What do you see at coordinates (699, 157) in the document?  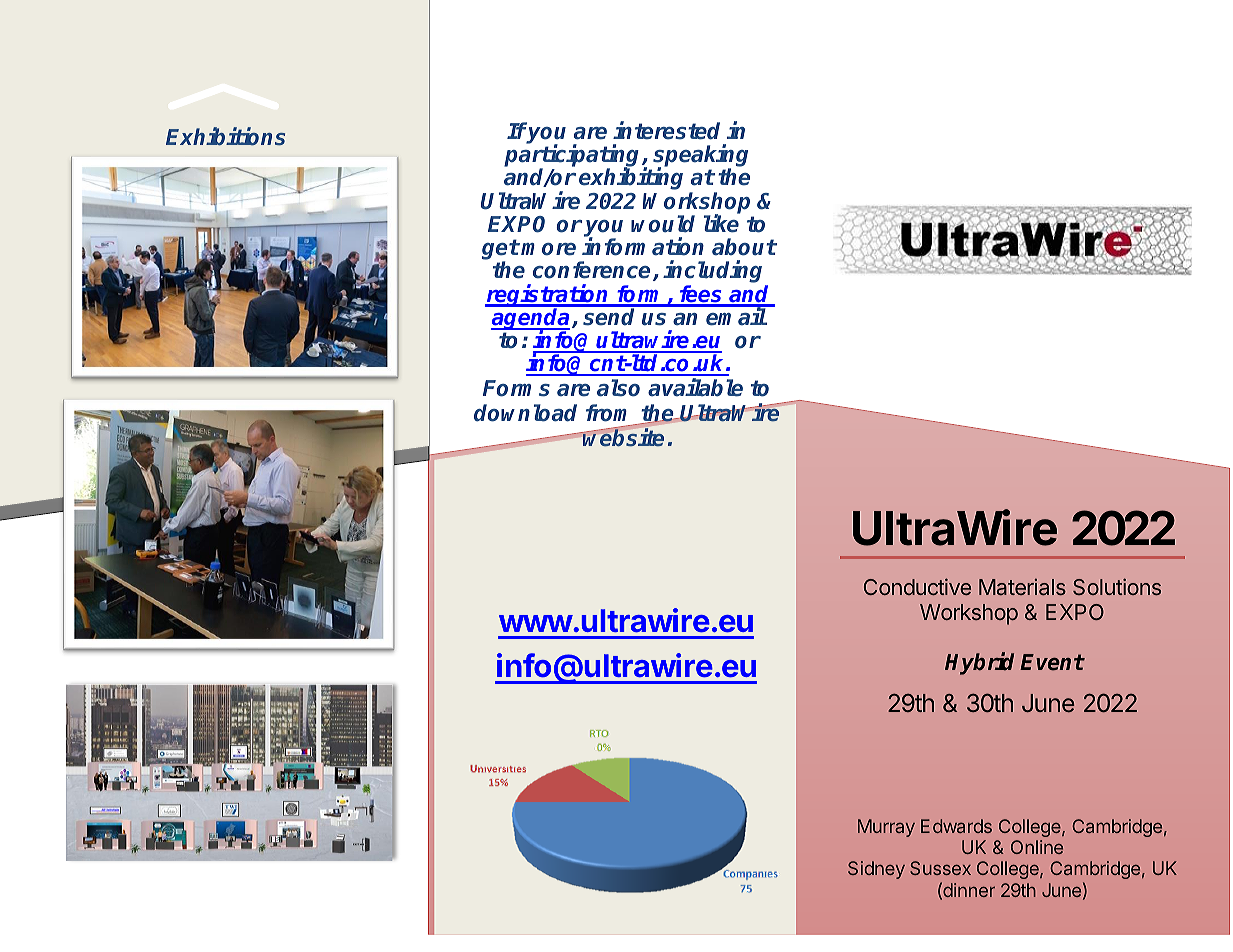 I see `speaking` at bounding box center [699, 157].
